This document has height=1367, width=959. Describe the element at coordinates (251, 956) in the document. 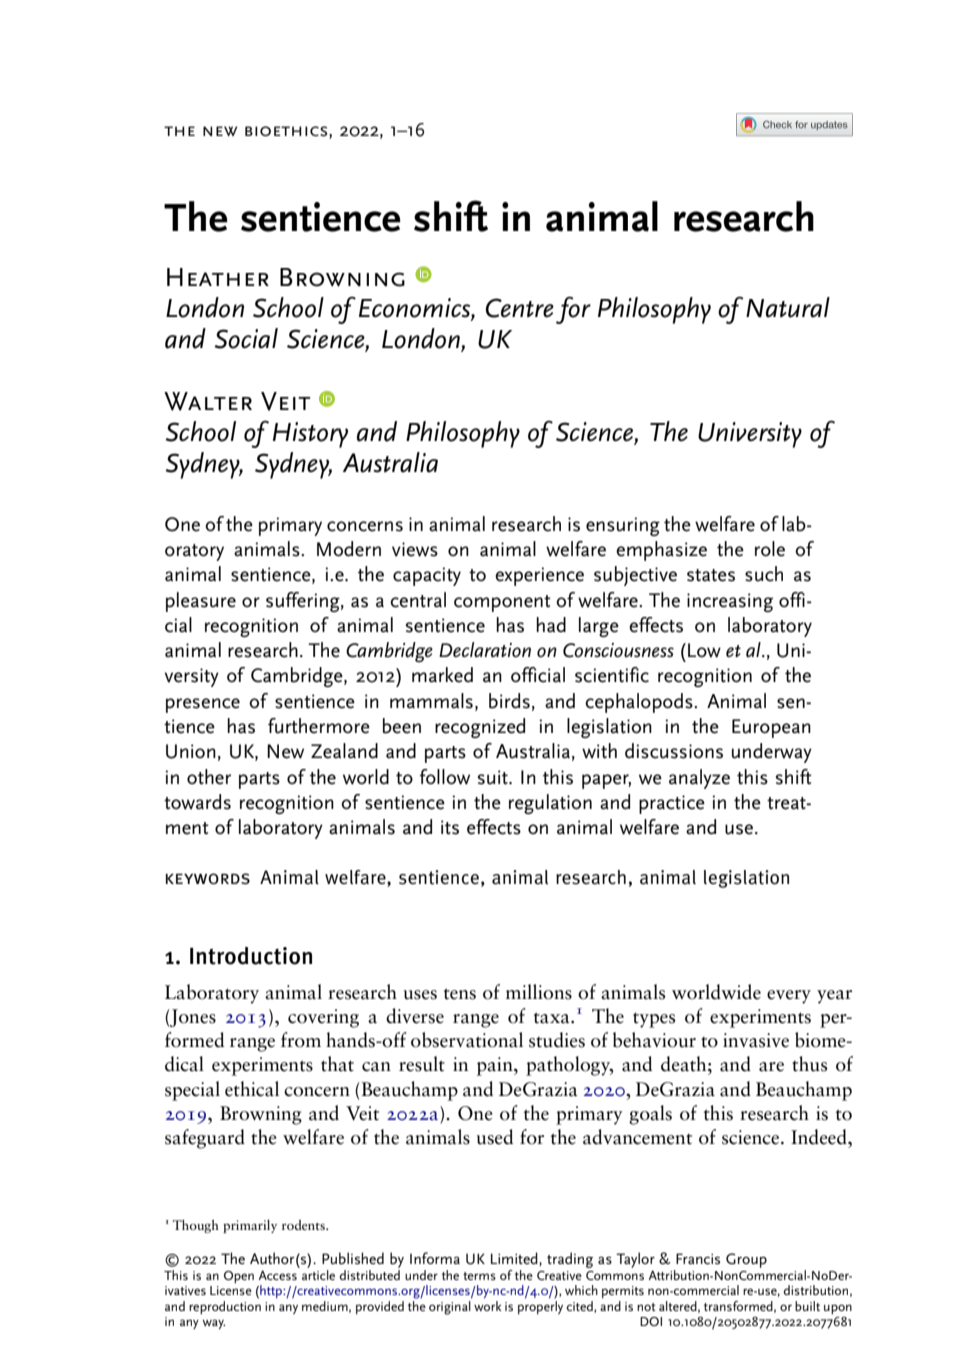

I see `Introduction` at that location.
